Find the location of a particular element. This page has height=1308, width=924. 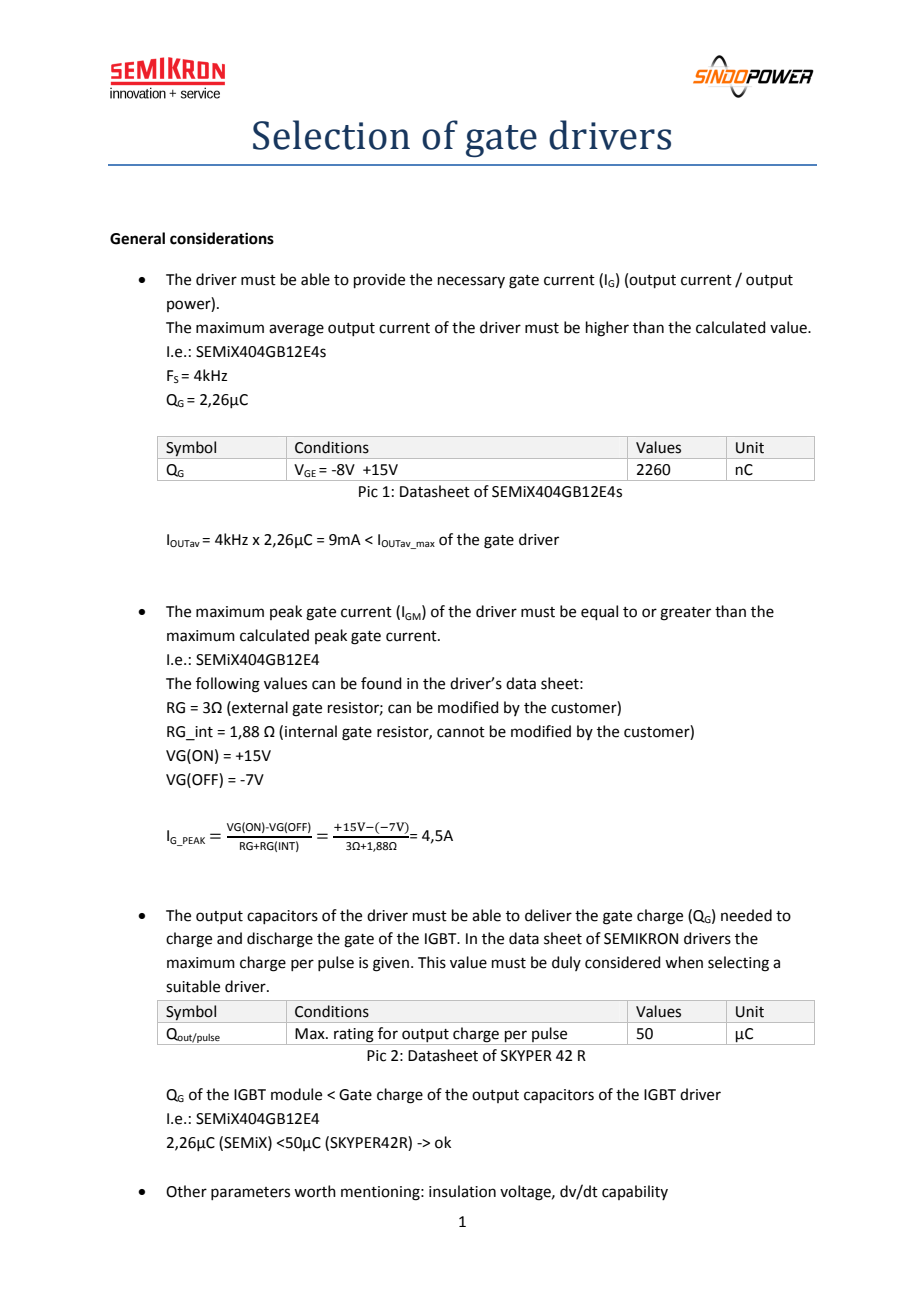

considerations is located at coordinates (222, 238).
